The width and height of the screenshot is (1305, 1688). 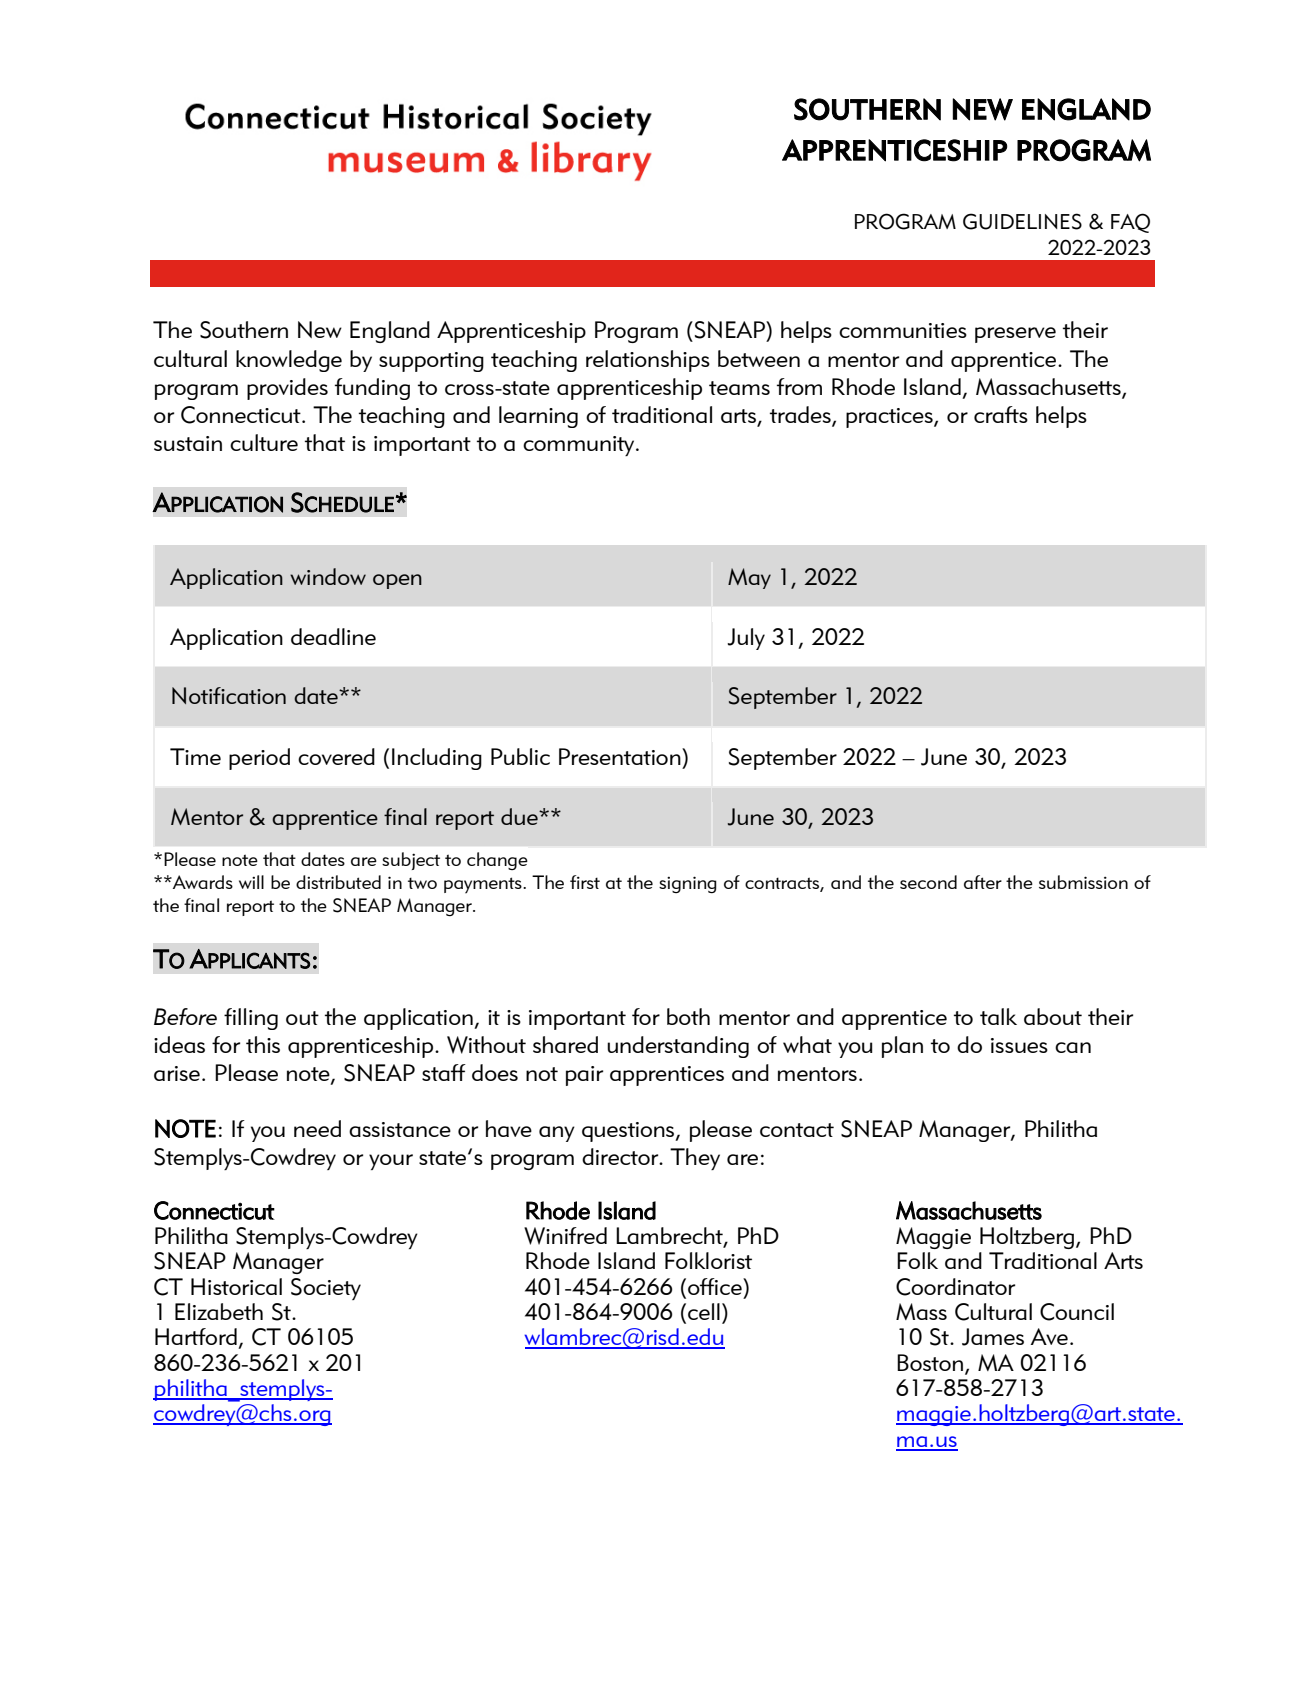 What do you see at coordinates (688, 1016) in the screenshot?
I see `both` at bounding box center [688, 1016].
